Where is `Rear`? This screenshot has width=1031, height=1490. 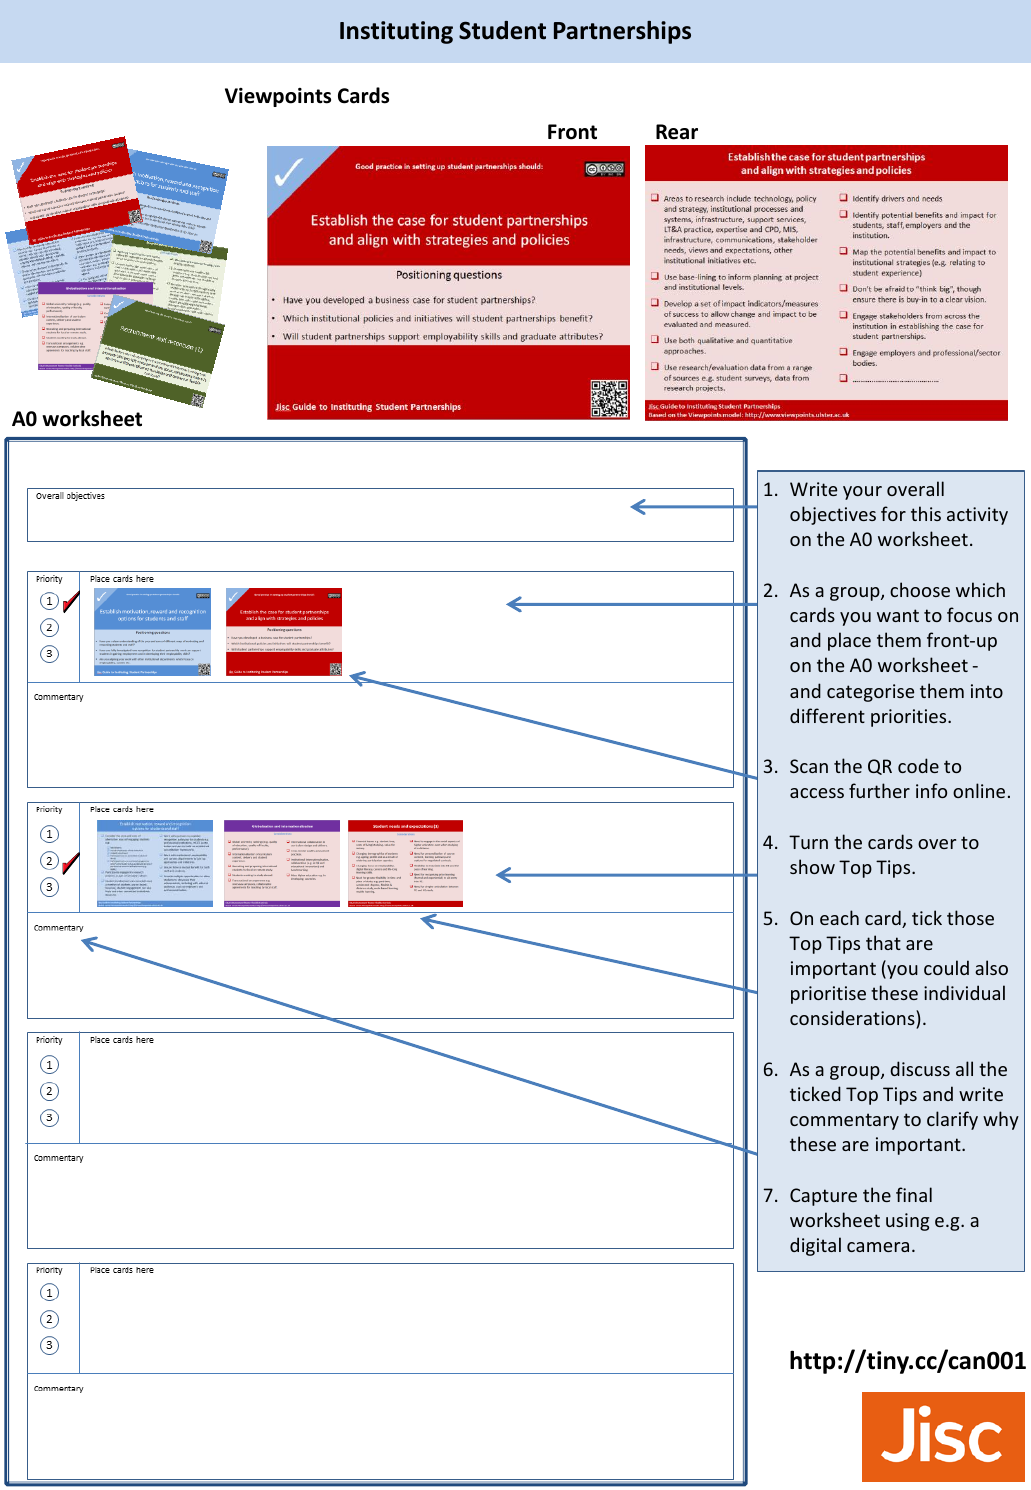 Rear is located at coordinates (677, 132).
